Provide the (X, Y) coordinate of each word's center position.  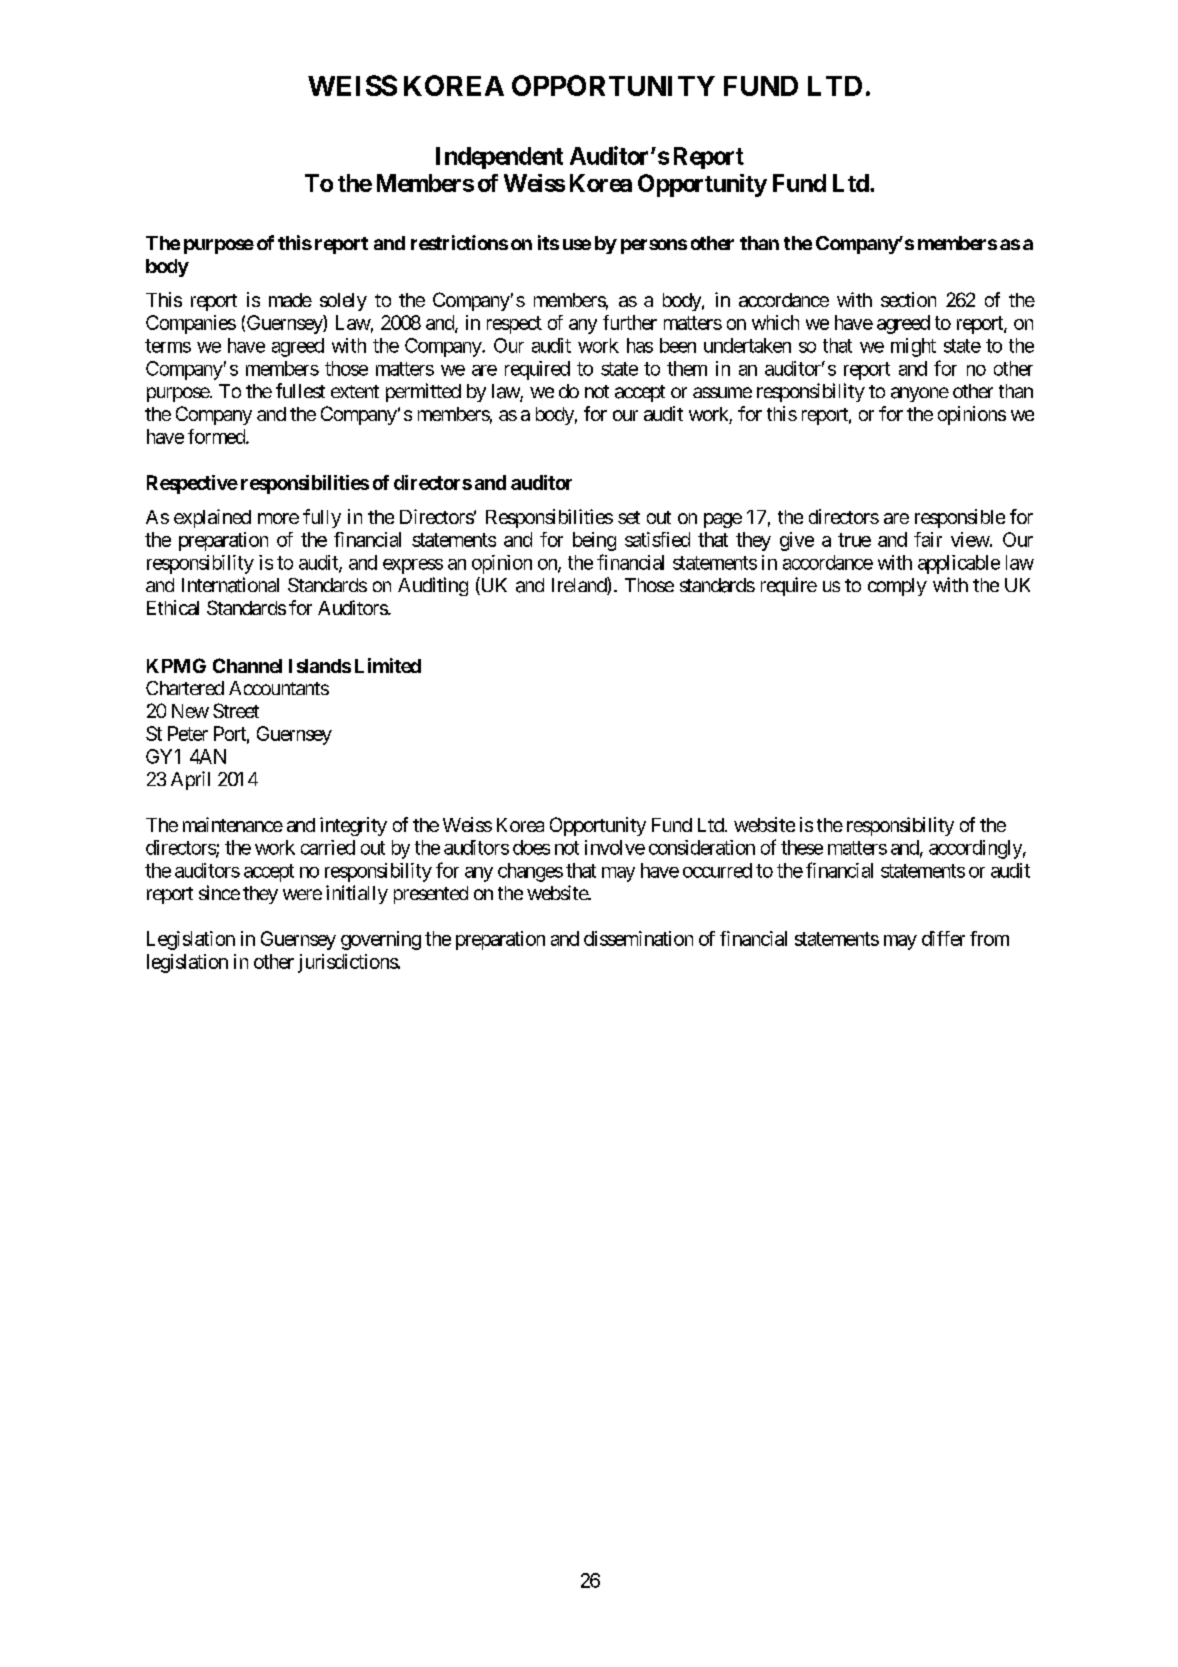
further (630, 322)
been (678, 345)
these (802, 847)
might (913, 347)
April (190, 780)
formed (217, 436)
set (629, 517)
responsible (960, 518)
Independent (499, 158)
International (230, 585)
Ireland (580, 586)
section (908, 299)
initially (357, 894)
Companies (191, 324)
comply (897, 587)
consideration (702, 847)
